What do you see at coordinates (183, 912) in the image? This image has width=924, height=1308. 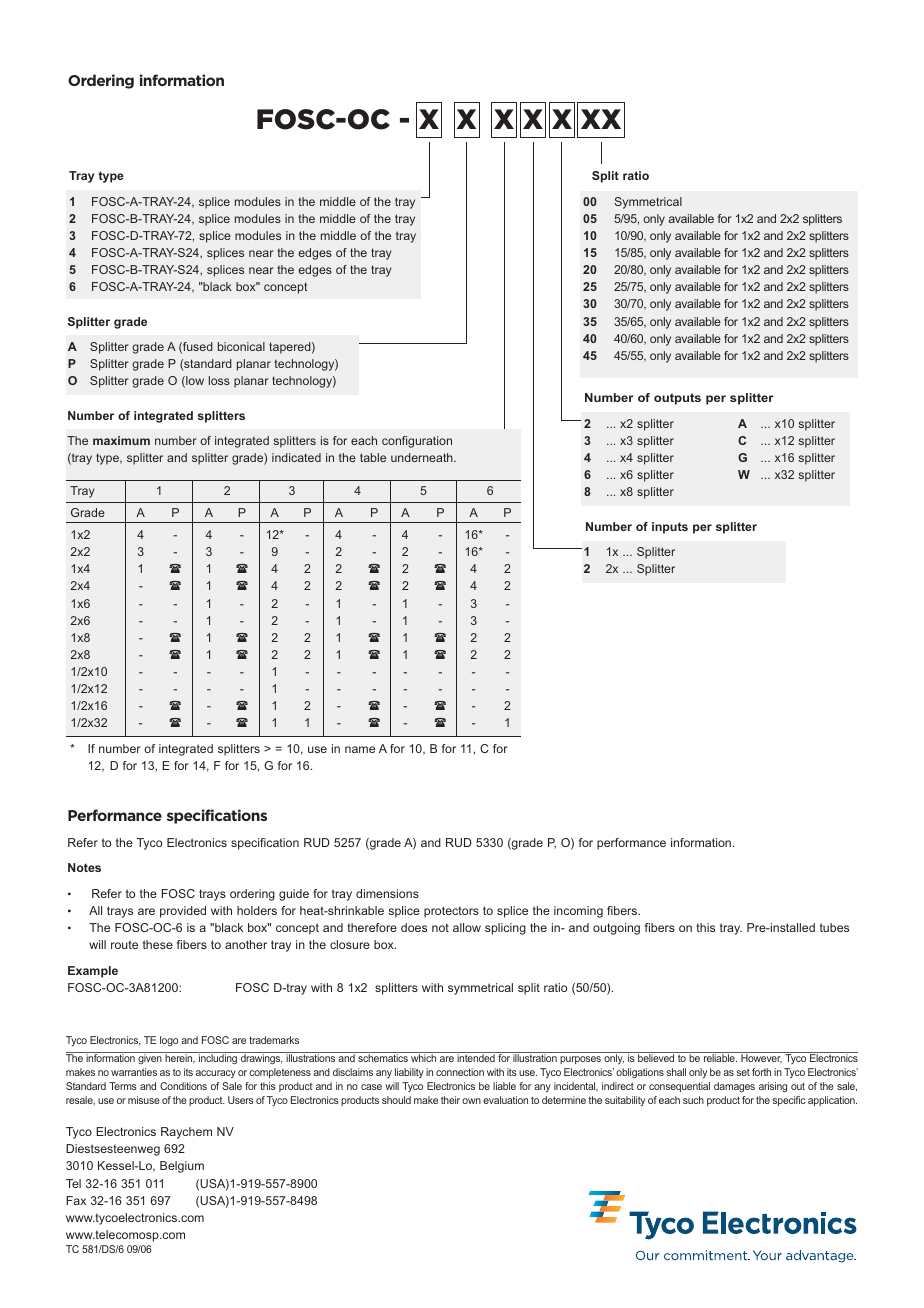 I see `provided` at bounding box center [183, 912].
